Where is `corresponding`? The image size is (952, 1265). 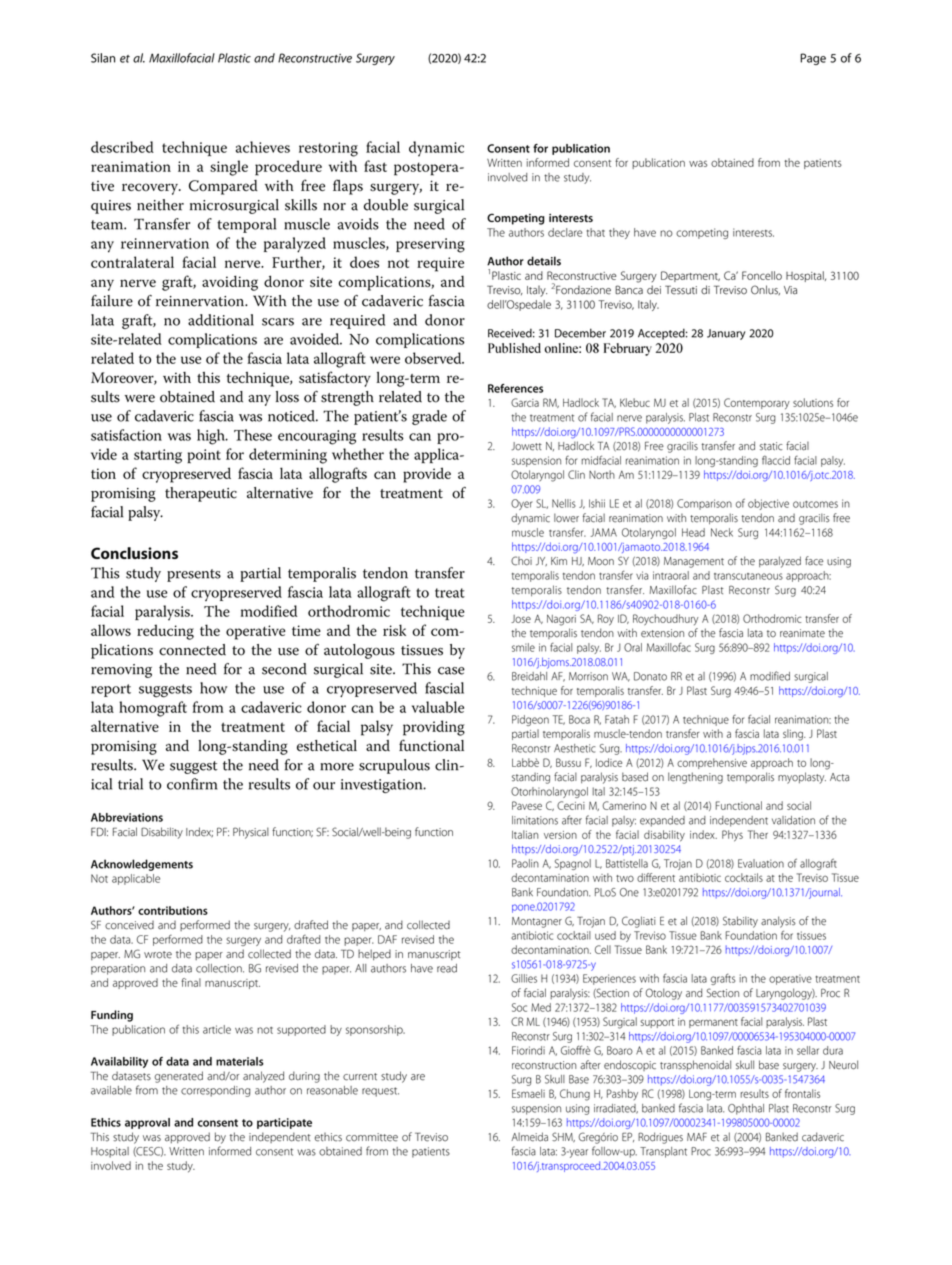 corresponding is located at coordinates (215, 1091).
